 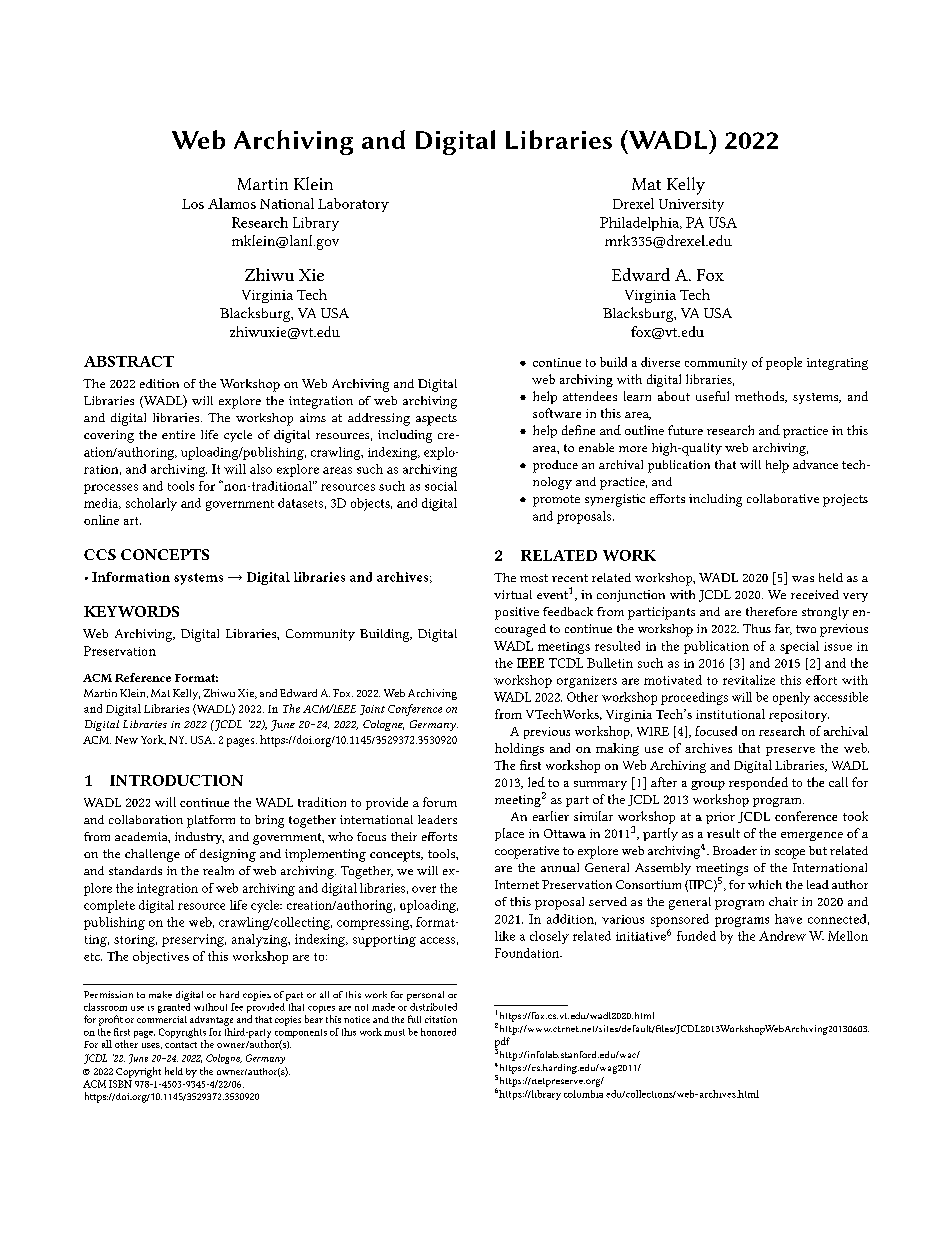 I want to click on collaborative, so click(x=783, y=498).
